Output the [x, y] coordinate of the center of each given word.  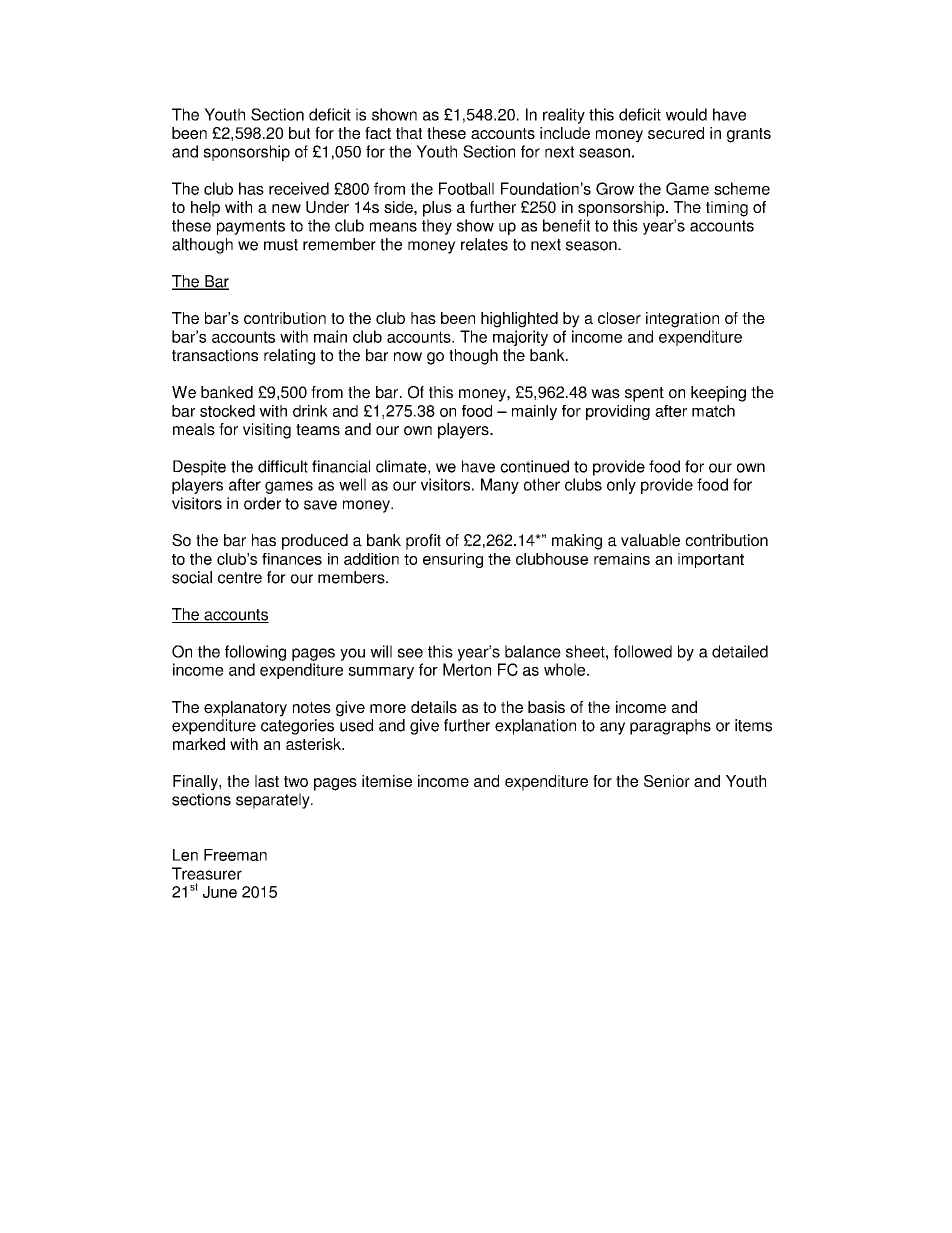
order [262, 503]
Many [500, 486]
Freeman [235, 855]
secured [676, 133]
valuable [650, 540]
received [299, 188]
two [296, 781]
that [409, 133]
